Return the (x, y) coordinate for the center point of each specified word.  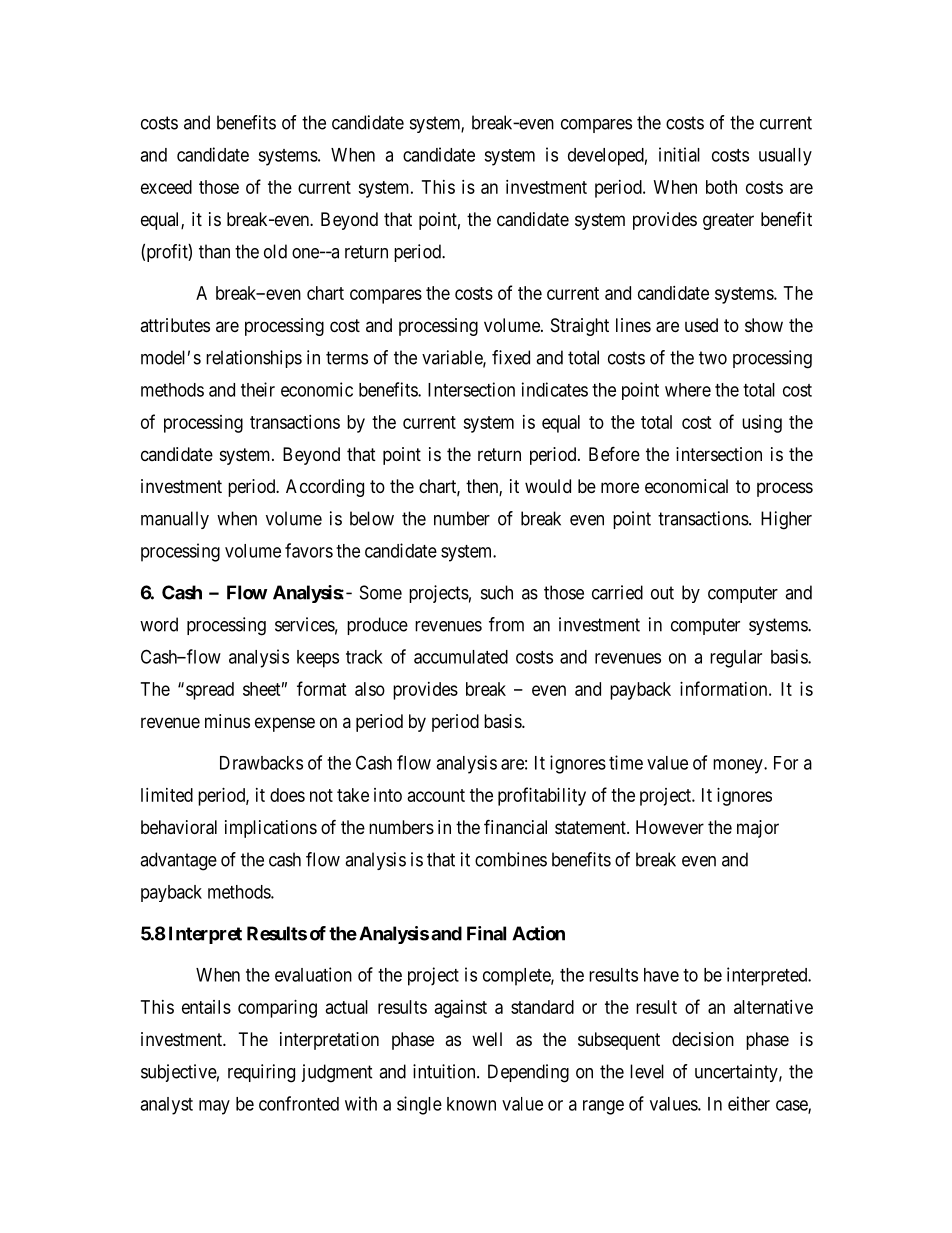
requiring (261, 1073)
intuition (445, 1071)
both (721, 187)
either (749, 1103)
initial (679, 154)
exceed (166, 187)
